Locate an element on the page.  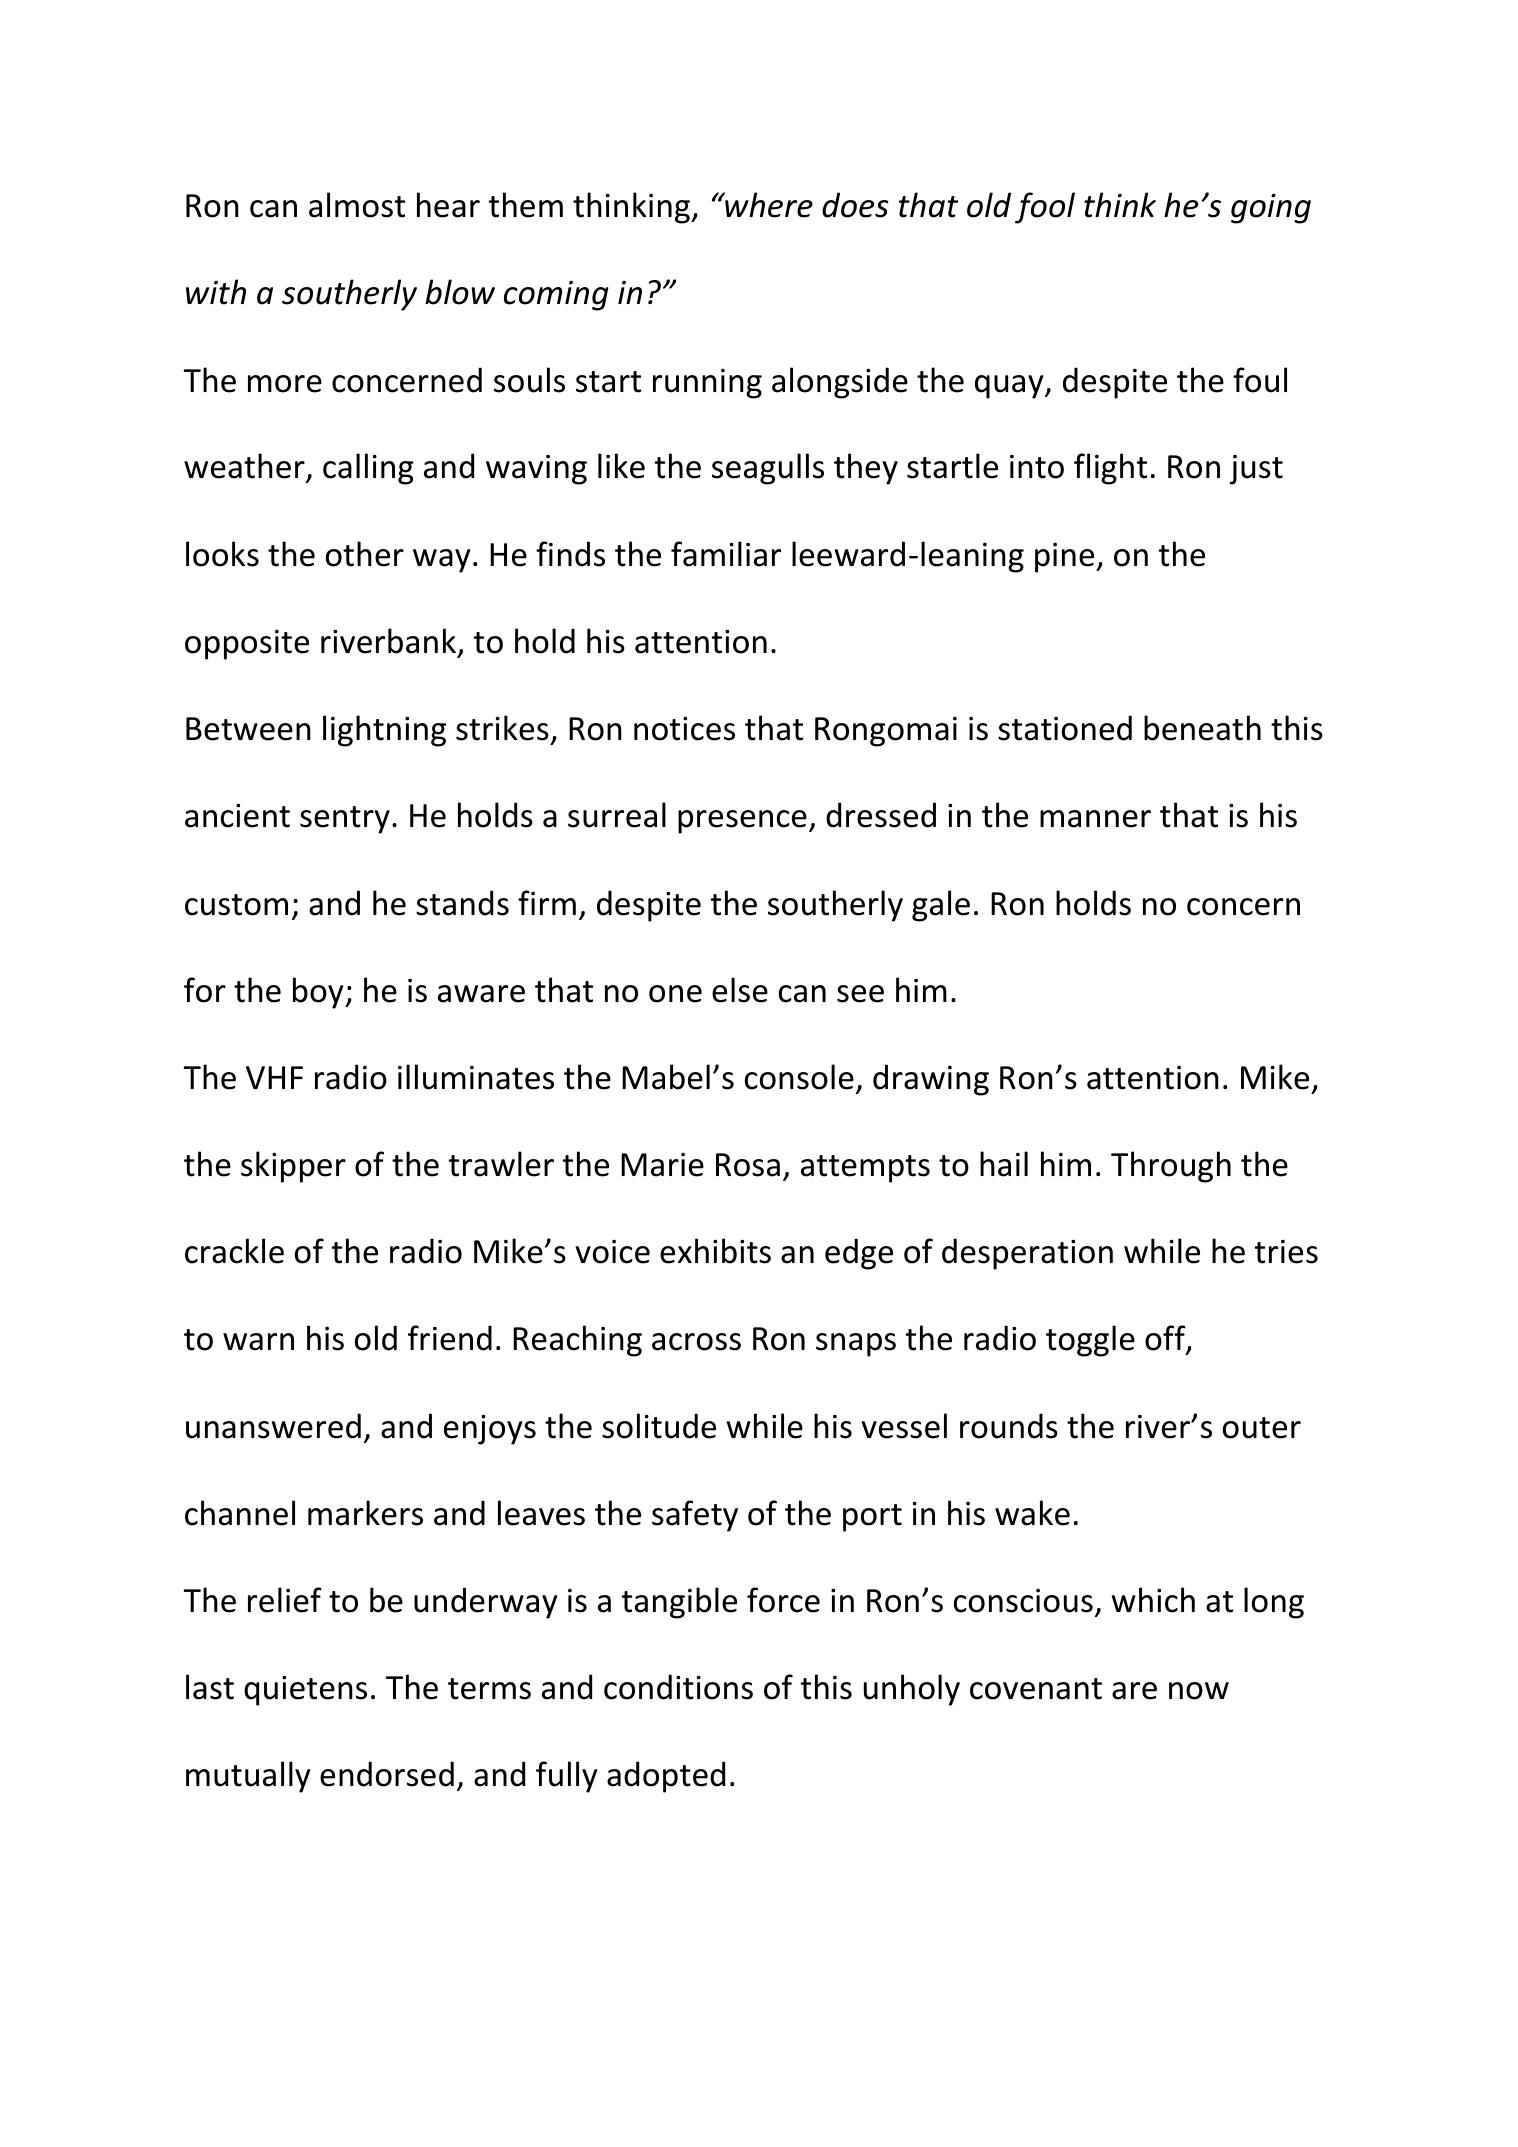
fool is located at coordinates (1045, 208).
